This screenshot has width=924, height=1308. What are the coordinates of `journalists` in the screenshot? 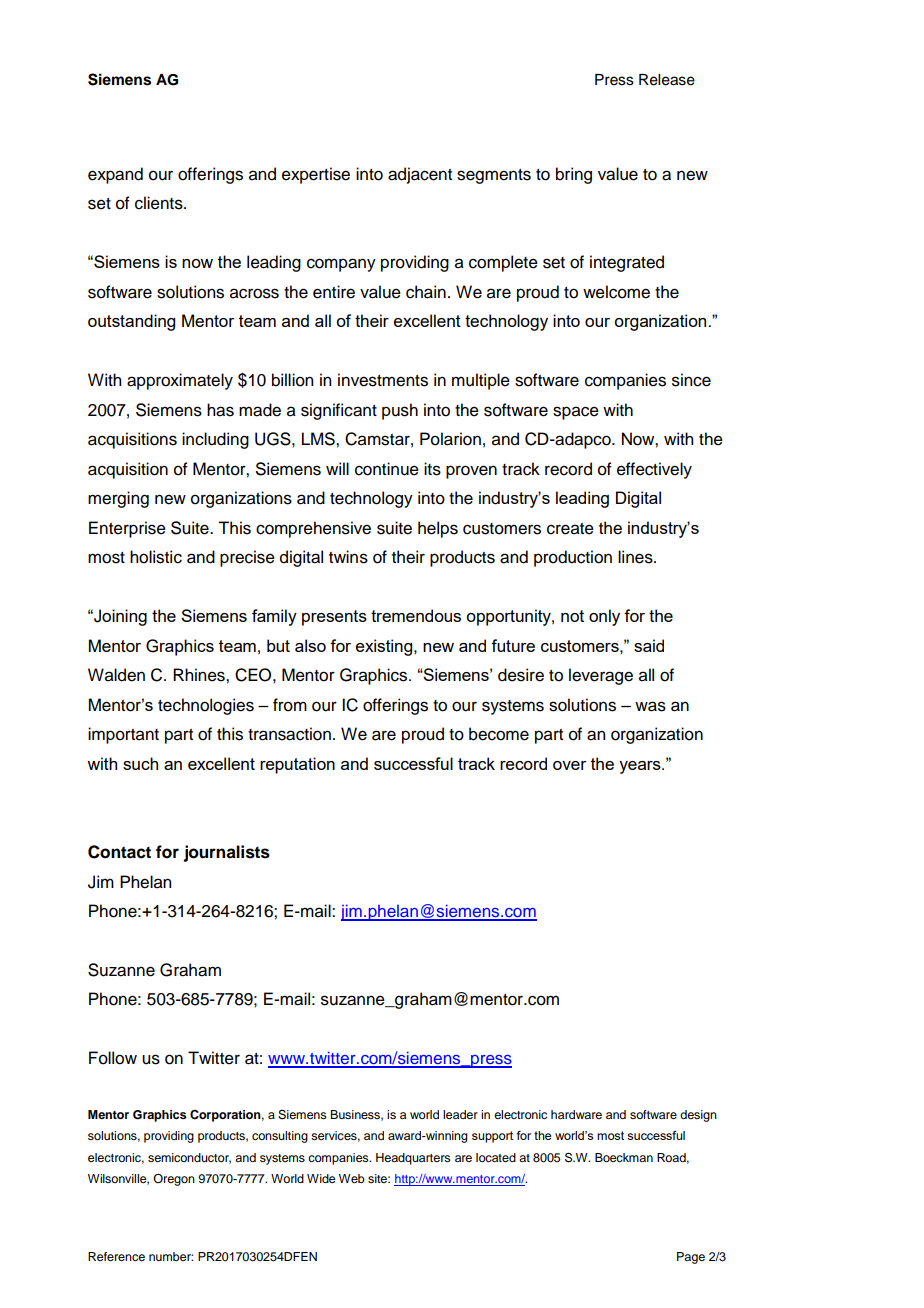 It's located at (226, 853).
